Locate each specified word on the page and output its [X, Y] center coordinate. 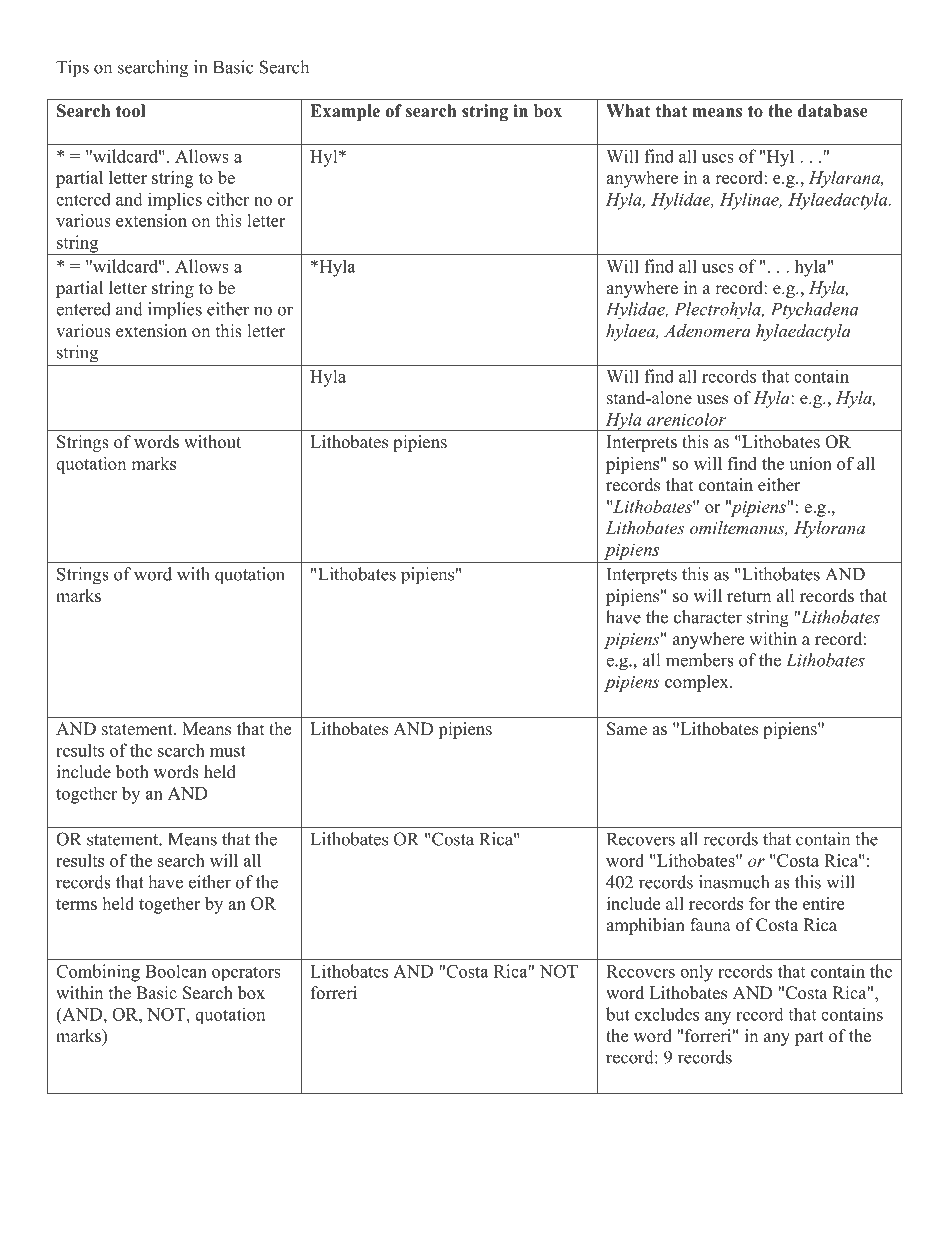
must [228, 751]
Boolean [176, 971]
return [749, 597]
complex [698, 683]
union [810, 463]
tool [130, 111]
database [833, 111]
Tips [72, 69]
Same [627, 729]
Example [345, 112]
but [618, 1014]
